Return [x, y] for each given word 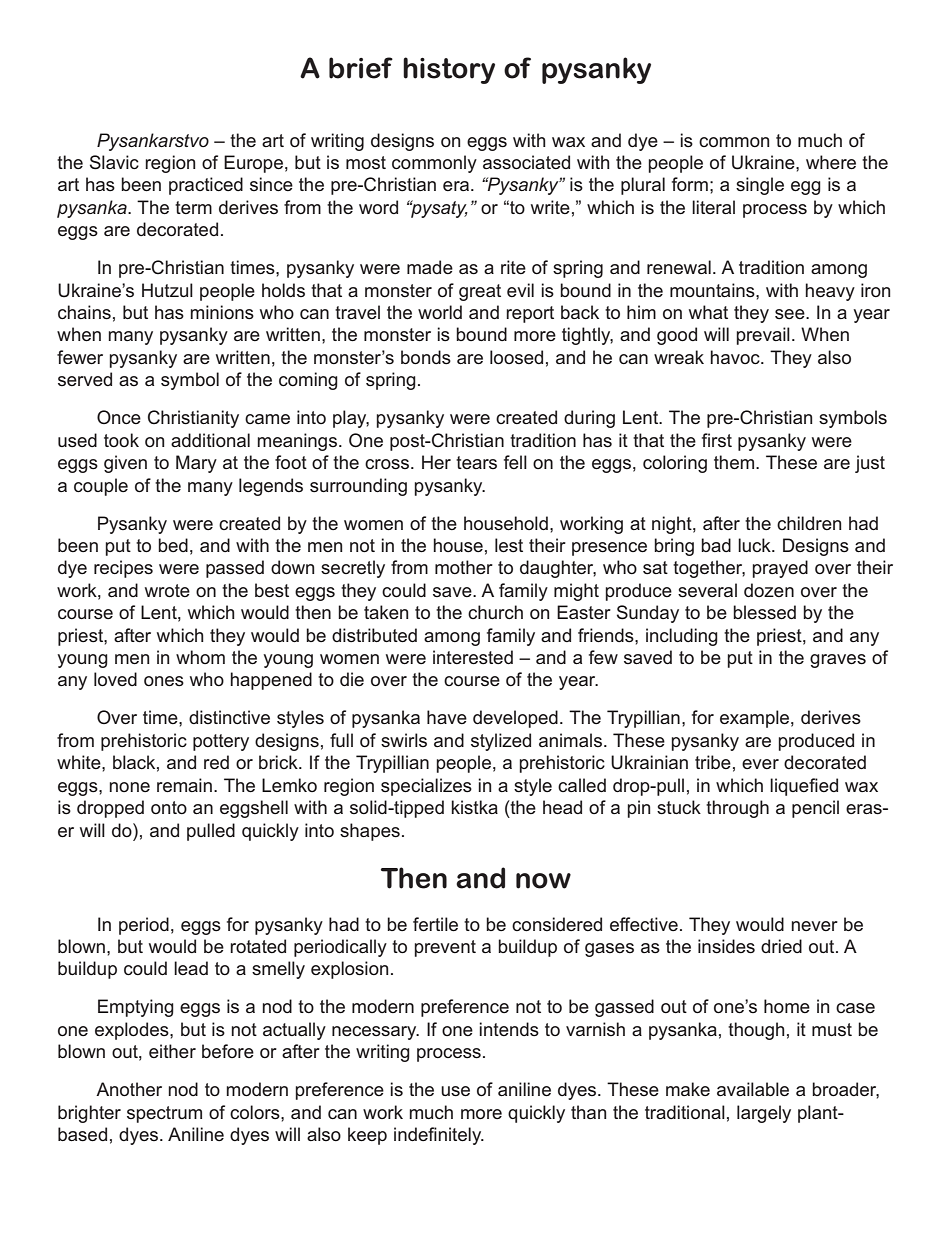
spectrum [164, 1114]
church [495, 612]
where [831, 162]
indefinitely [439, 1136]
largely [764, 1114]
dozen [769, 590]
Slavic [114, 162]
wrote [167, 590]
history [449, 70]
